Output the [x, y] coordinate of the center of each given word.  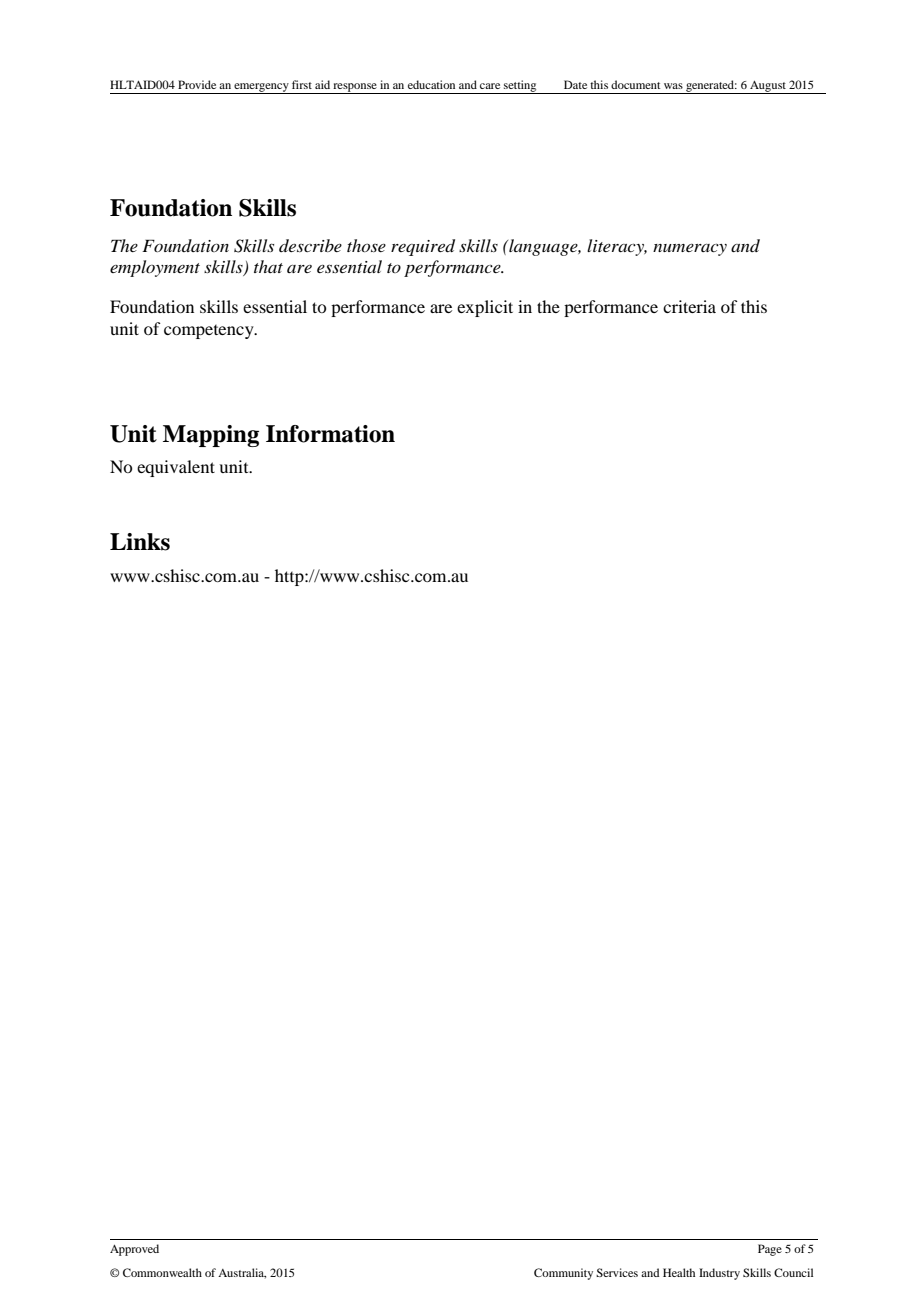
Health [679, 1272]
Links [140, 542]
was [673, 86]
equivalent [176, 468]
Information [330, 434]
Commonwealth [162, 1272]
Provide [197, 84]
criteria [689, 306]
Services [617, 1272]
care [490, 86]
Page [770, 1250]
